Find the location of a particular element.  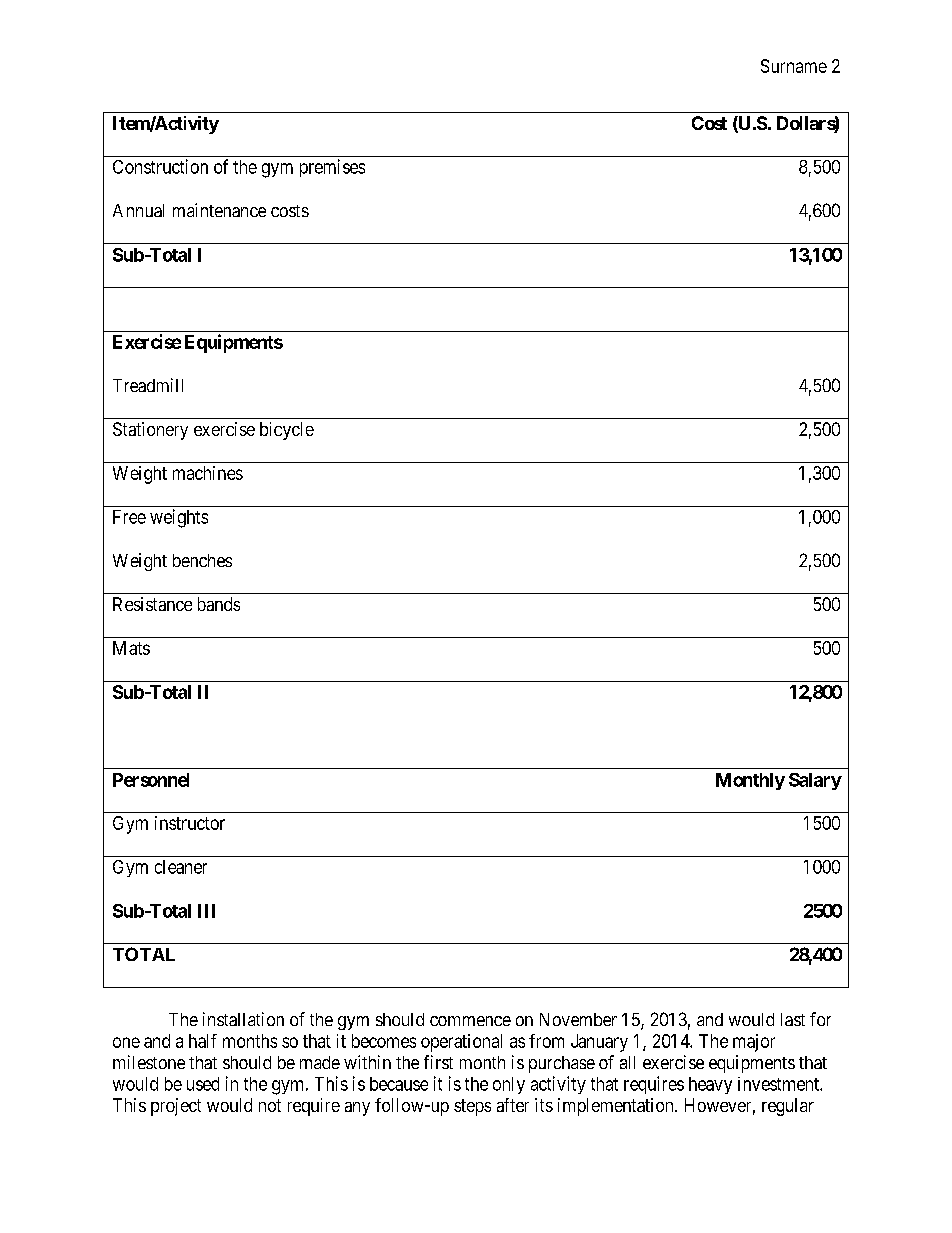

used is located at coordinates (203, 1084).
